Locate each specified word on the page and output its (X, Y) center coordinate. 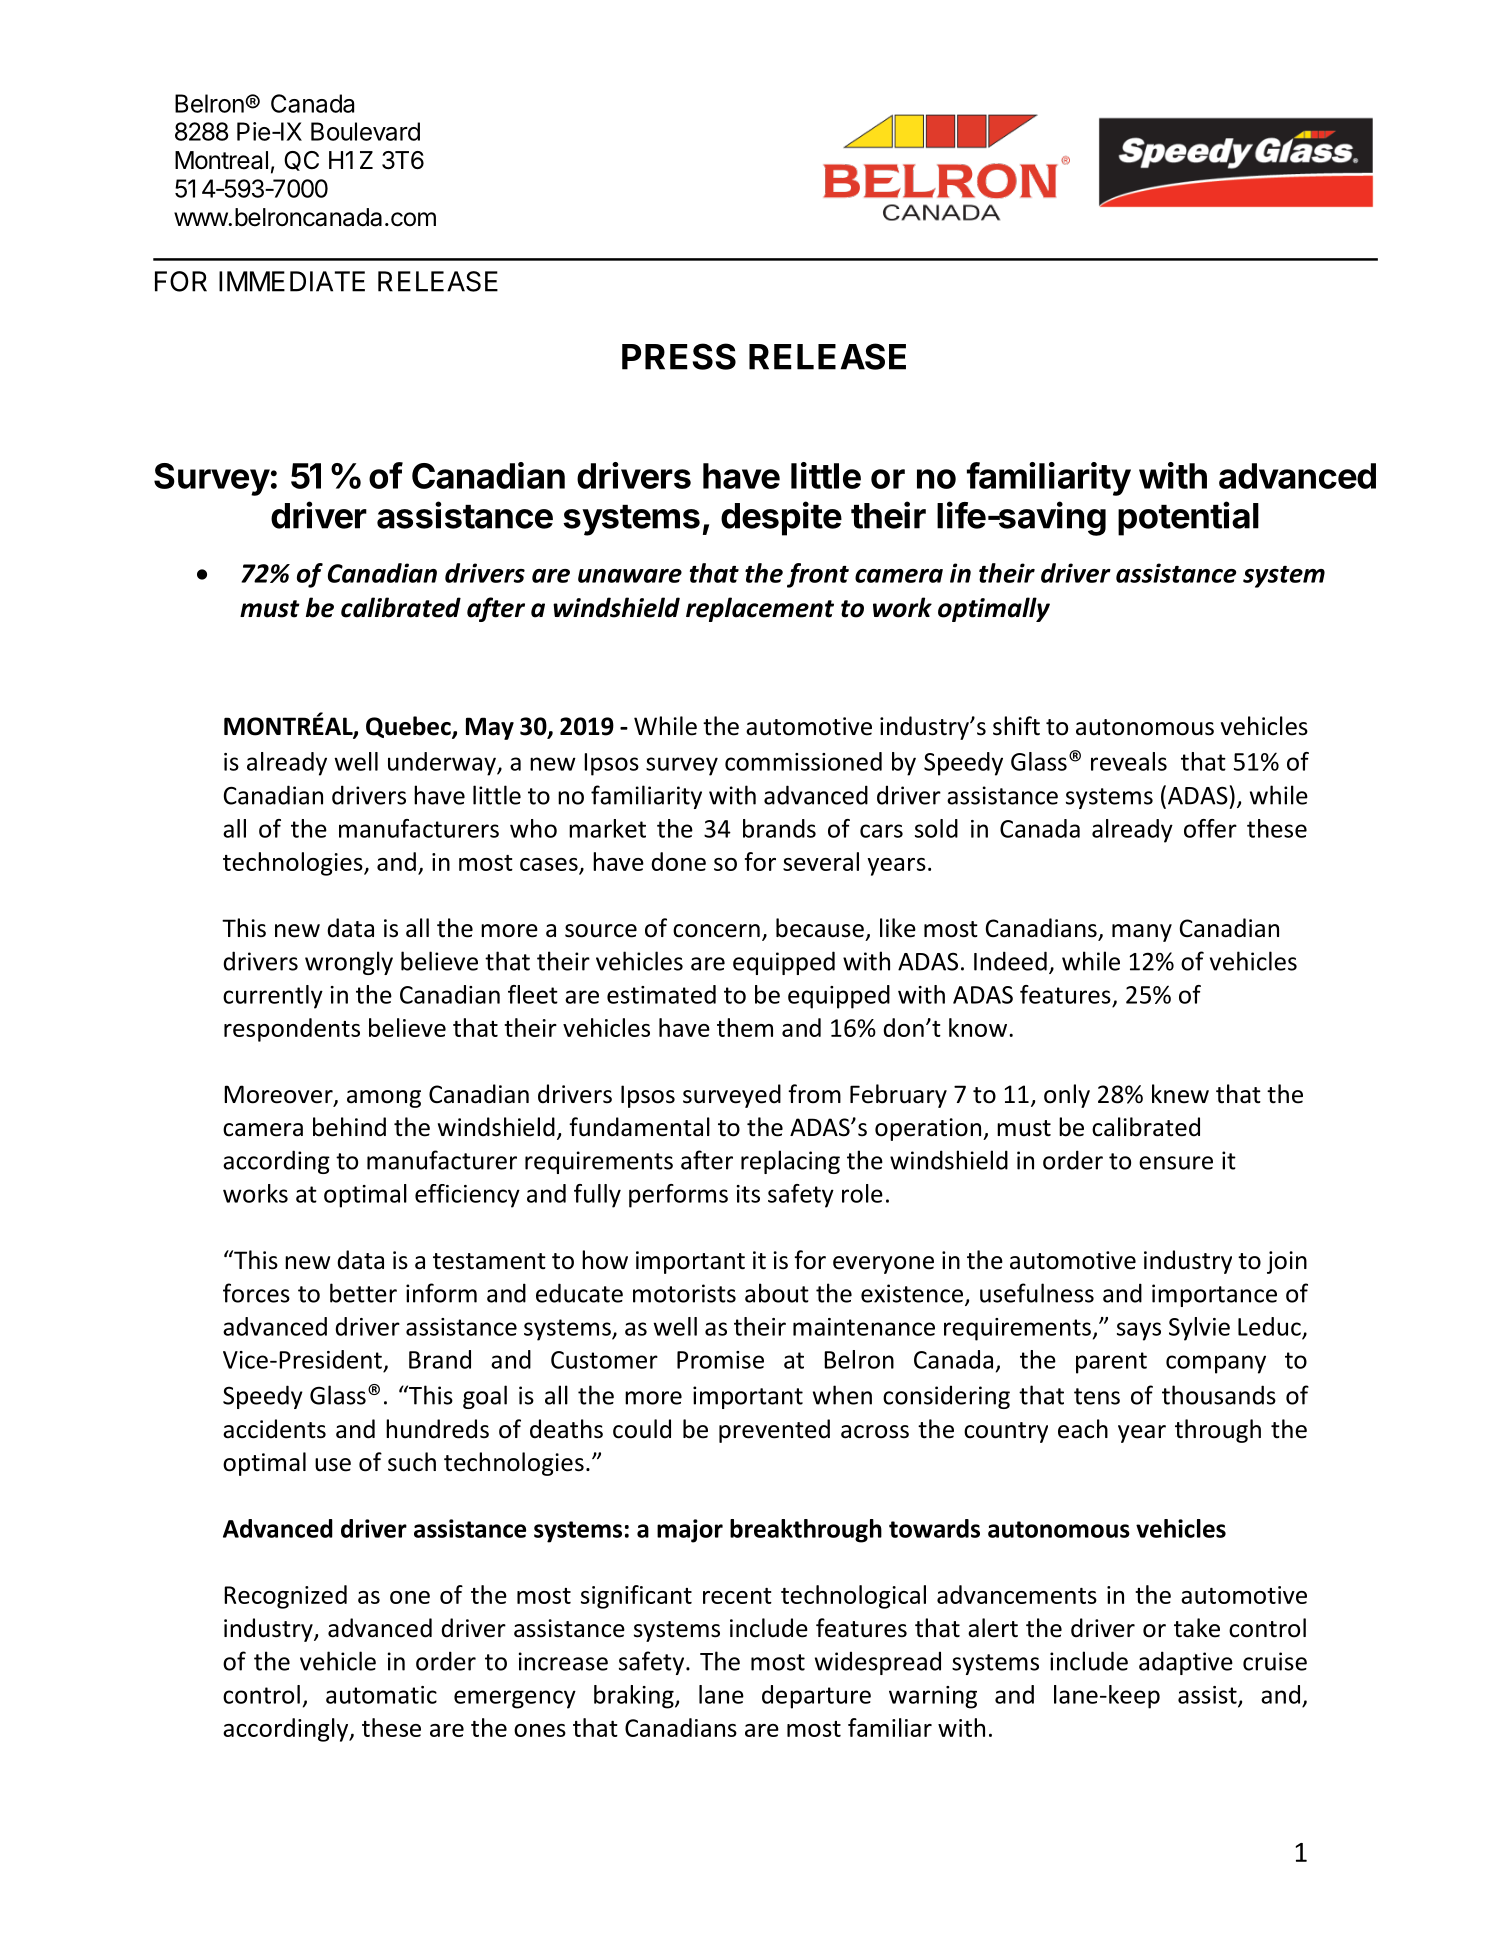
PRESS (679, 356)
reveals (1129, 761)
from (814, 1094)
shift (1016, 726)
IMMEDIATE (292, 281)
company (1216, 1364)
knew (1180, 1094)
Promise (720, 1360)
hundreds (437, 1429)
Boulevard (365, 131)
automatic (381, 1695)
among (384, 1099)
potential (1188, 518)
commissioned (803, 761)
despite (781, 518)
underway (443, 764)
